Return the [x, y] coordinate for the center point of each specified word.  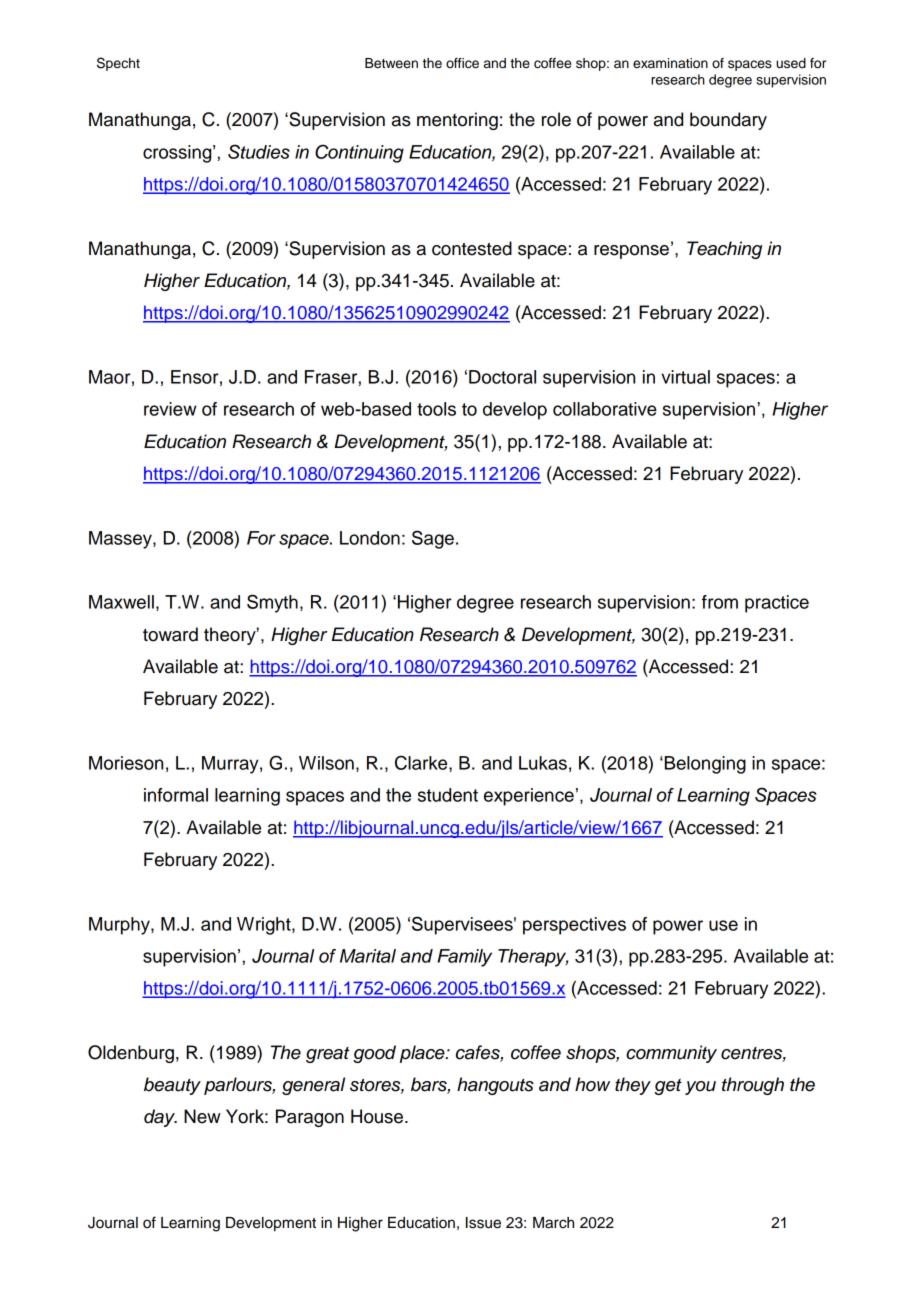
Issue [483, 1223]
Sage [433, 539]
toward [170, 634]
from [720, 602]
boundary [728, 121]
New [202, 1116]
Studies [259, 151]
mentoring [457, 121]
